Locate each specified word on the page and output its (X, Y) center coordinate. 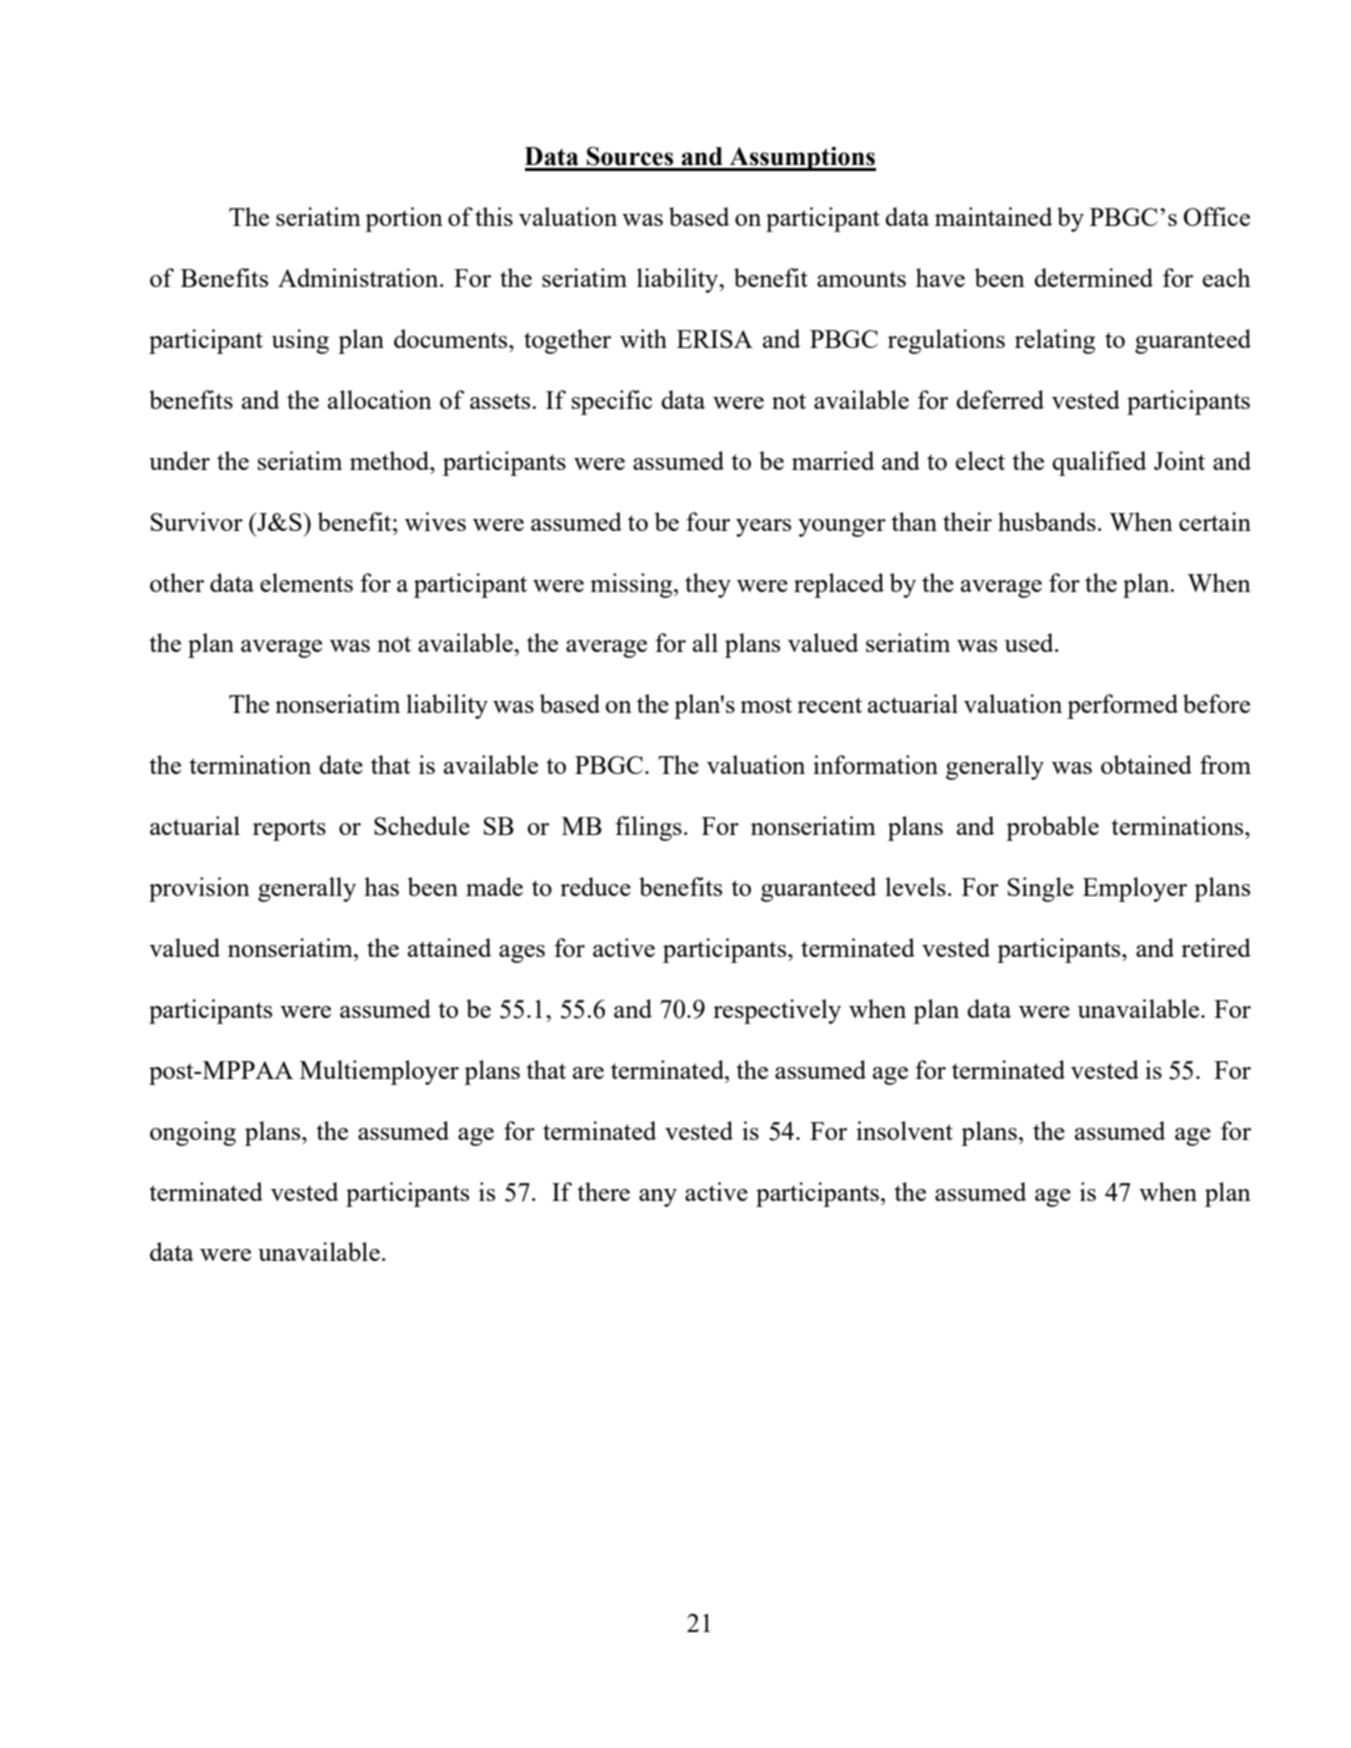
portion (404, 219)
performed (1122, 706)
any (658, 1198)
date (341, 764)
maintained (993, 216)
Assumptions (802, 159)
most (766, 705)
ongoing (193, 1133)
